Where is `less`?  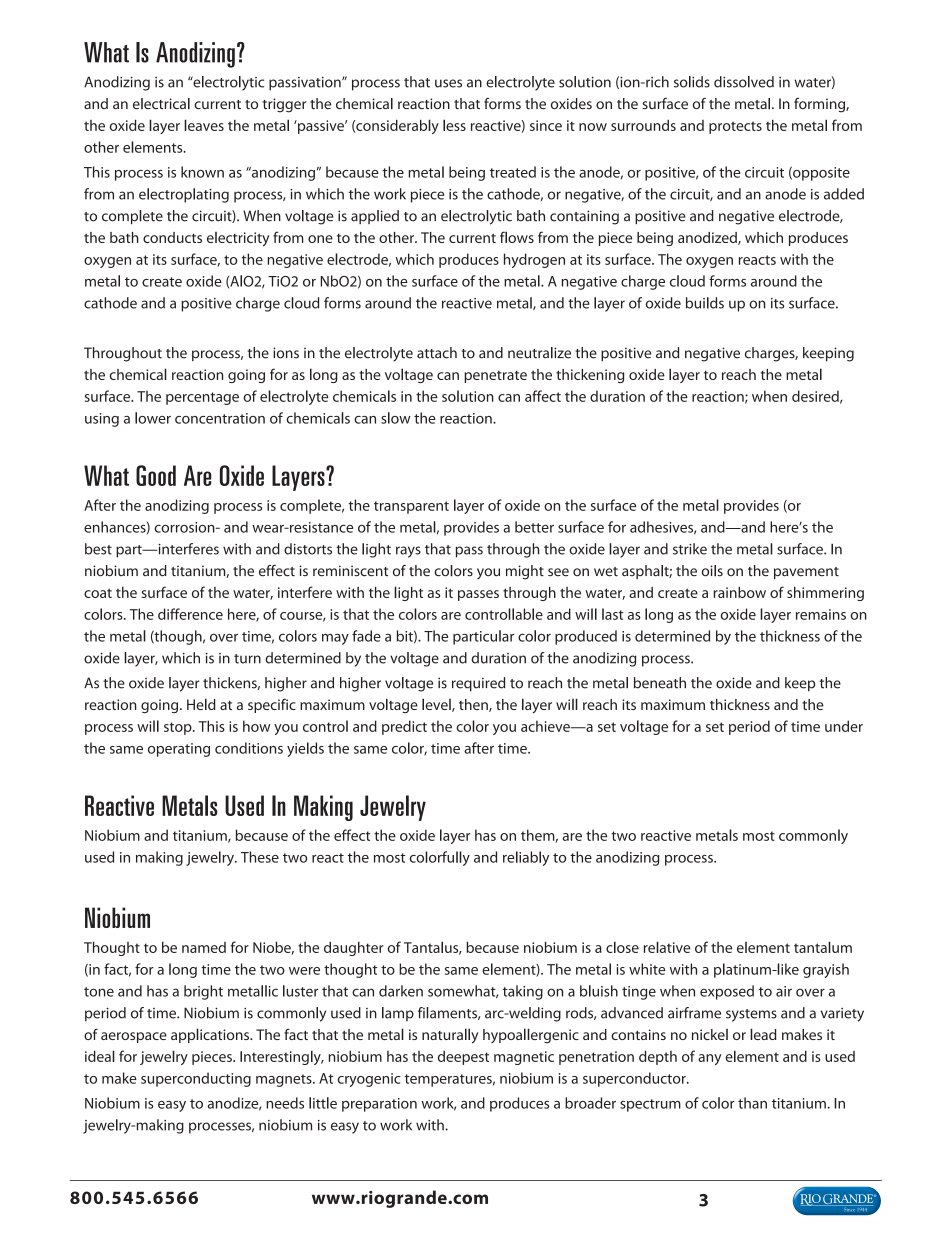
less is located at coordinates (454, 125).
